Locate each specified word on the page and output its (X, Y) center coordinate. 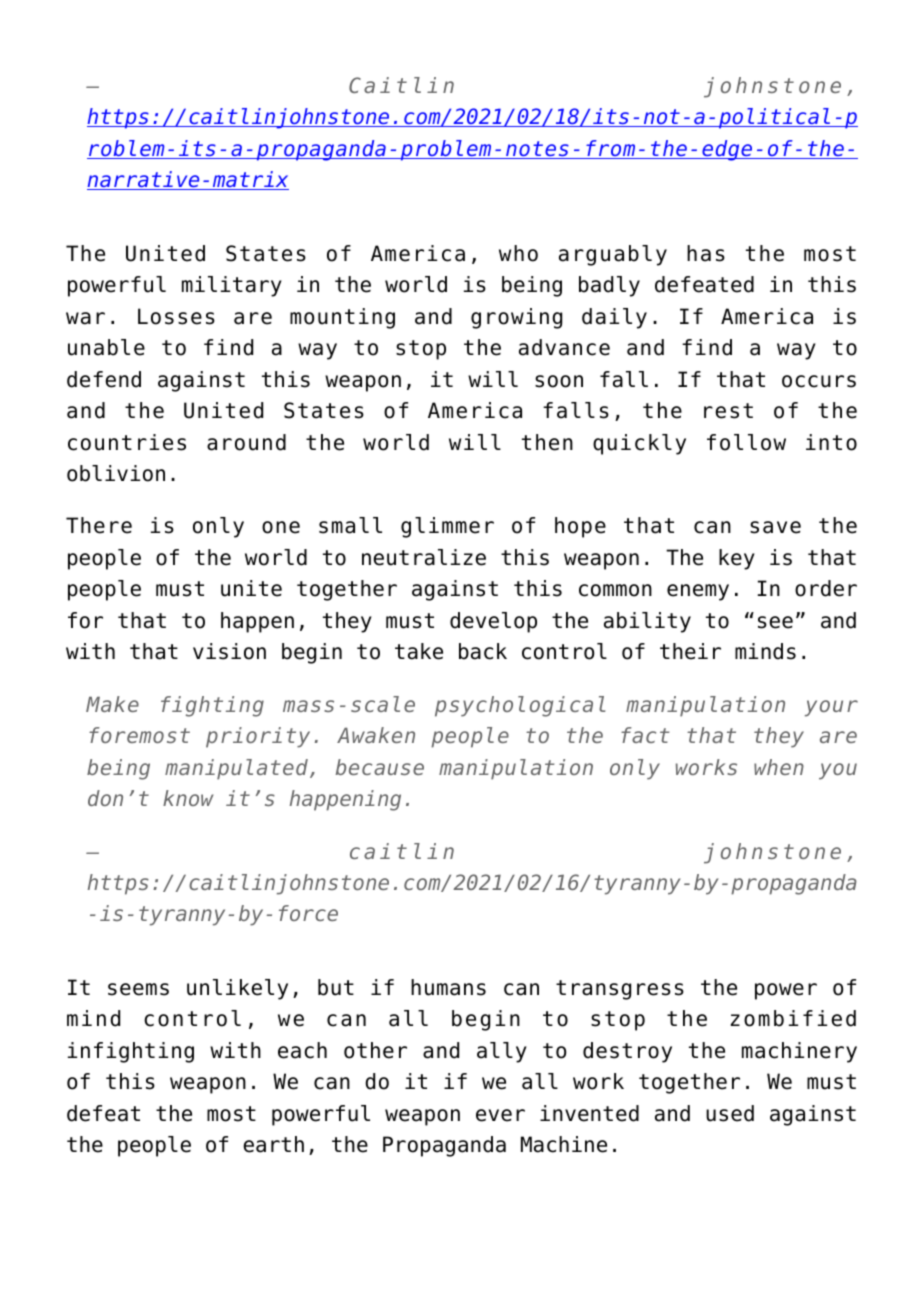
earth (273, 1144)
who (518, 253)
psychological (520, 706)
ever (500, 1115)
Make (112, 704)
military (232, 286)
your (831, 708)
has (706, 253)
